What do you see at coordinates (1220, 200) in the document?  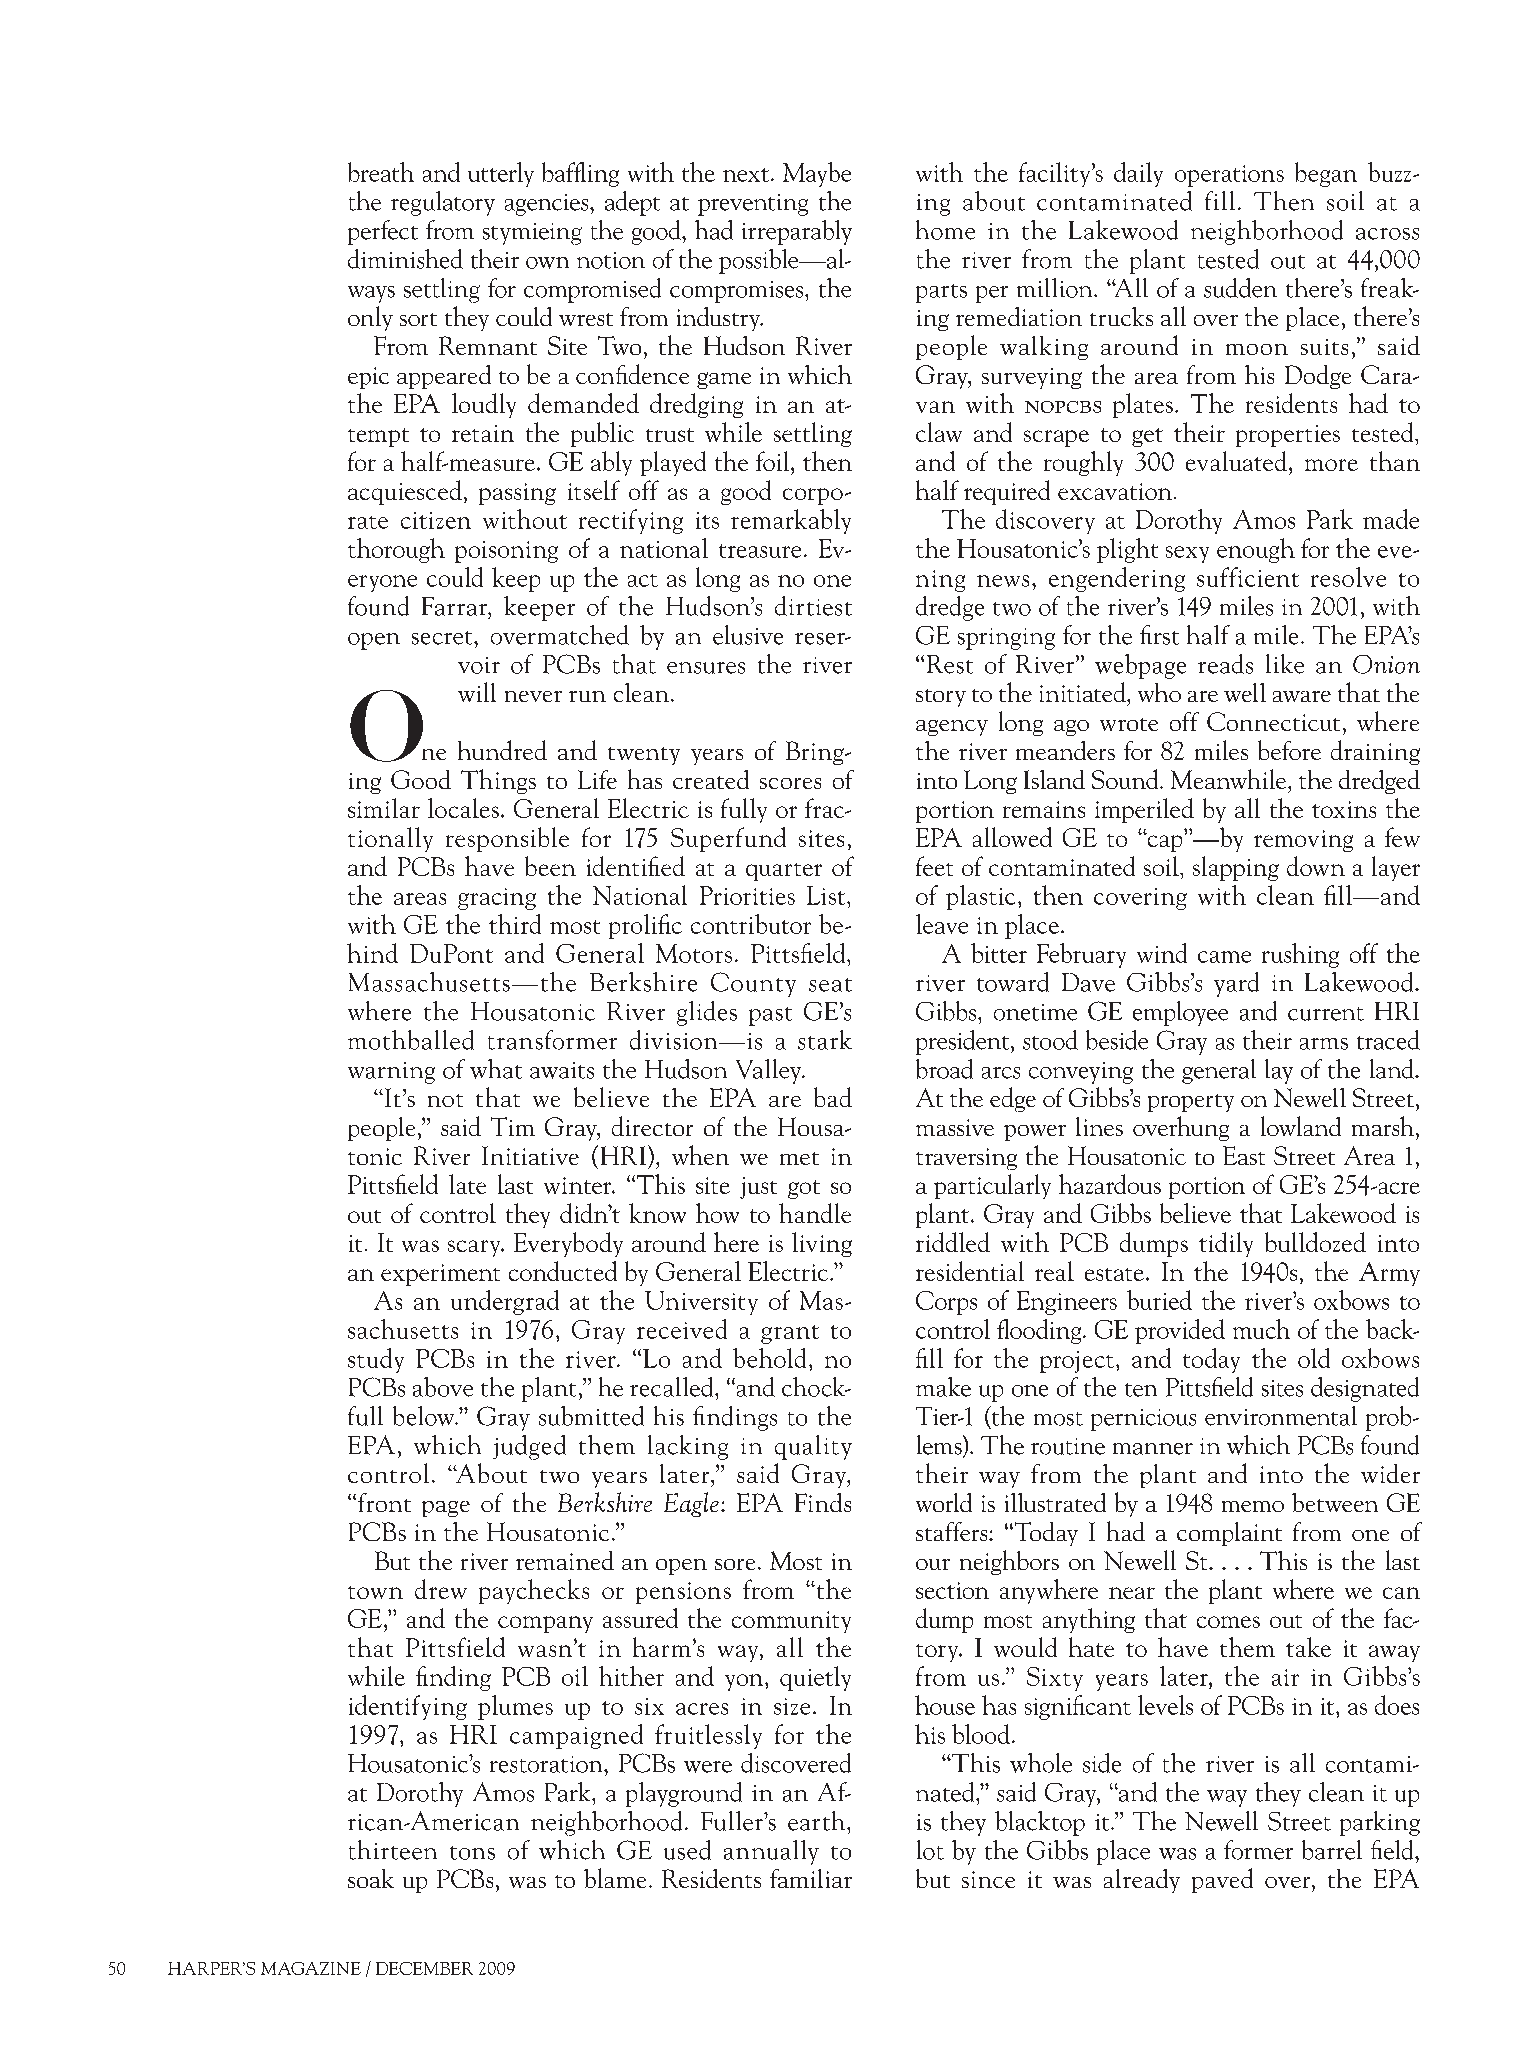 I see `fill` at bounding box center [1220, 200].
